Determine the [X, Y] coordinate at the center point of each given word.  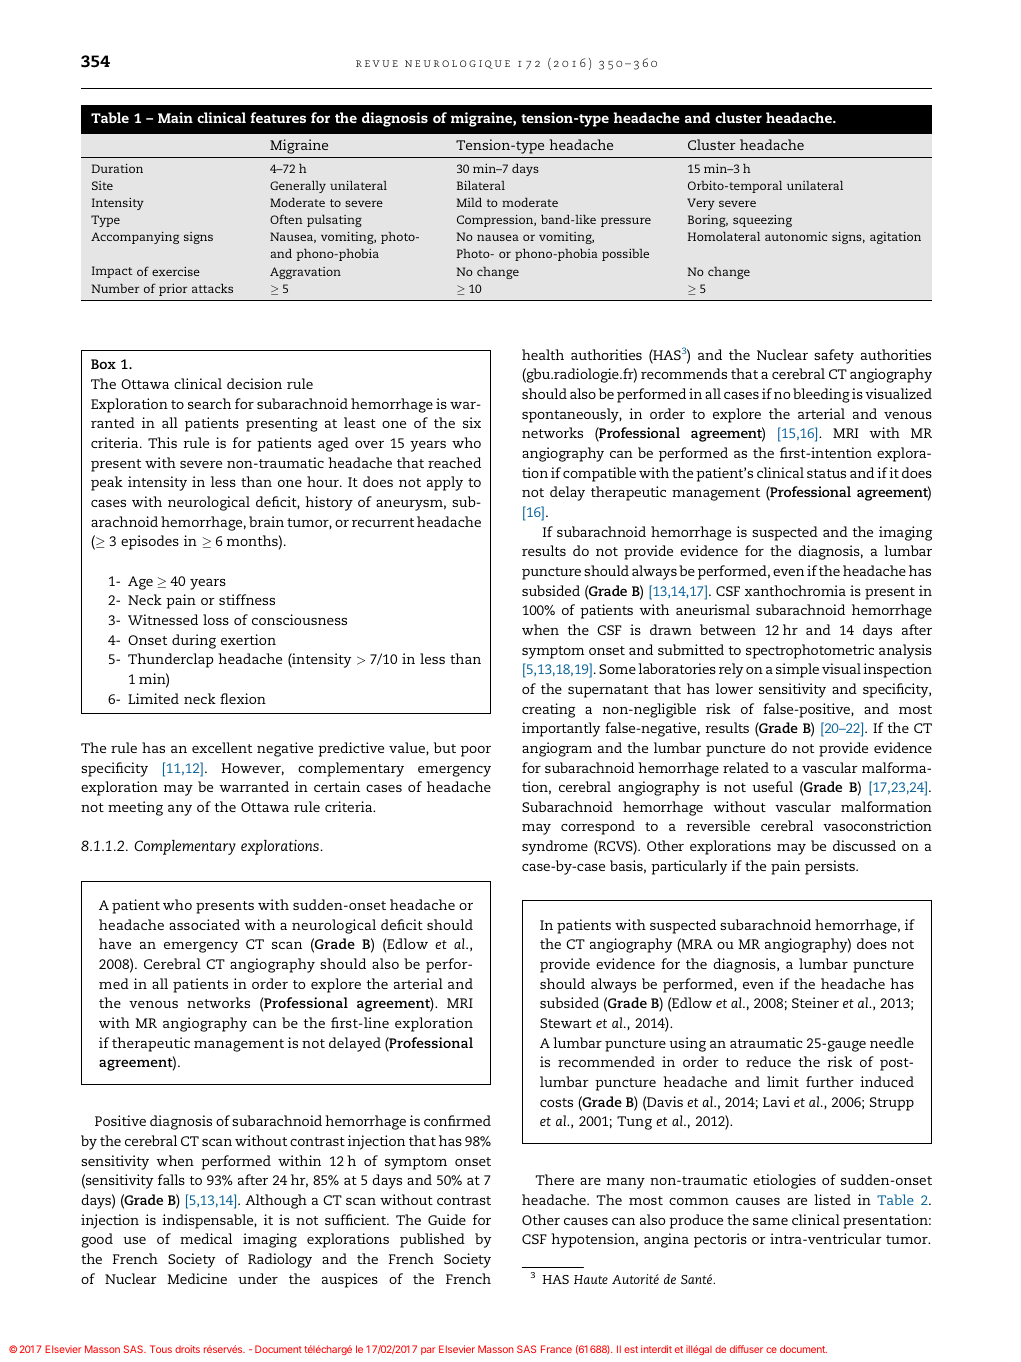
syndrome [555, 847]
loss [216, 619]
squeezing [762, 221]
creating [548, 710]
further [830, 1081]
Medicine [197, 1278]
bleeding [821, 395]
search [209, 403]
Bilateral [481, 185]
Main [175, 117]
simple [797, 670]
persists [831, 867]
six [472, 422]
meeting [135, 808]
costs [556, 1102]
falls [171, 1179]
